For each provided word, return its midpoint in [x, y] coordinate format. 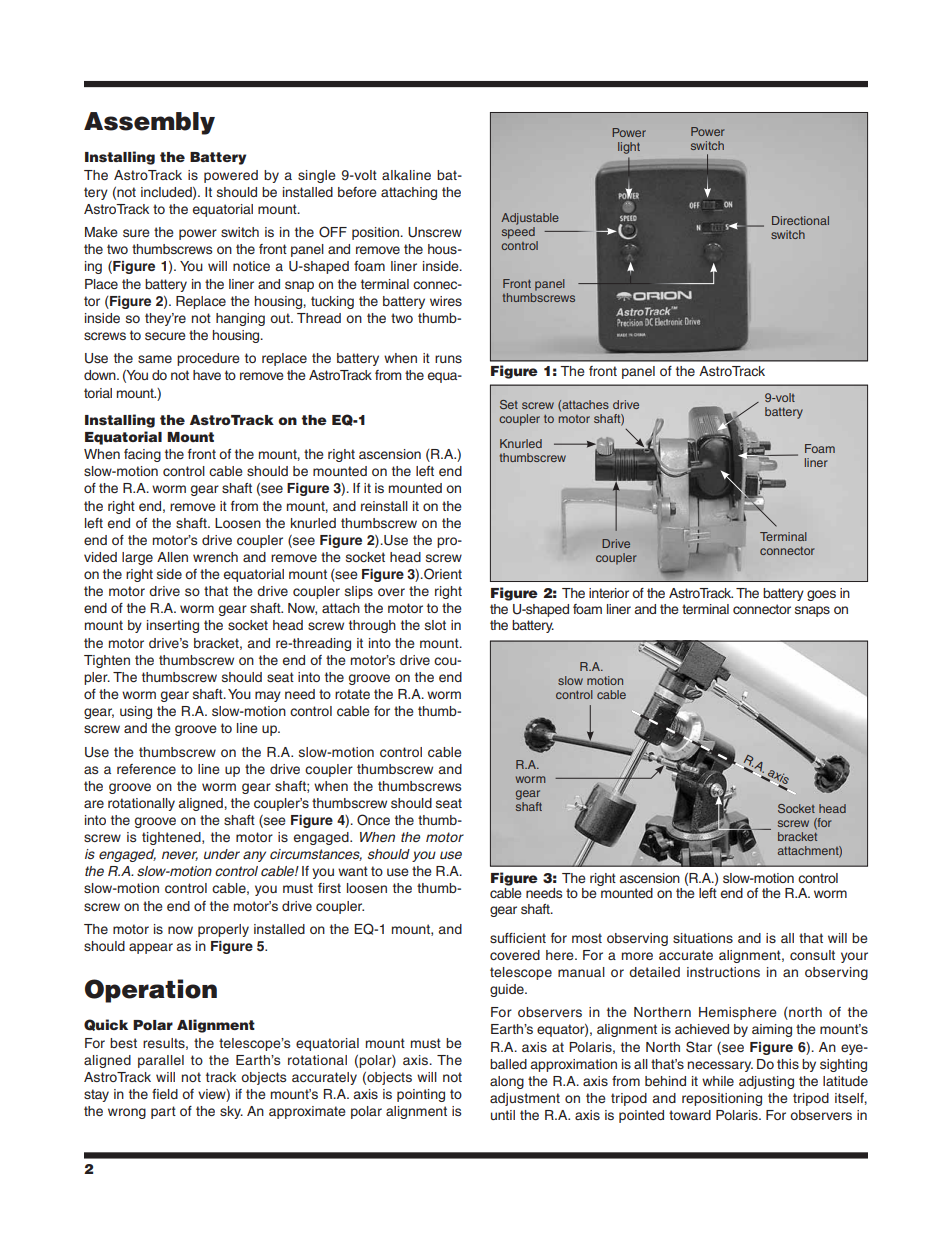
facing [142, 455]
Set [509, 404]
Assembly [149, 123]
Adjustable [530, 219]
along [507, 1082]
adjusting [766, 1082]
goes [821, 595]
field [165, 1094]
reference [146, 769]
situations [703, 938]
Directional [800, 220]
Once [373, 820]
